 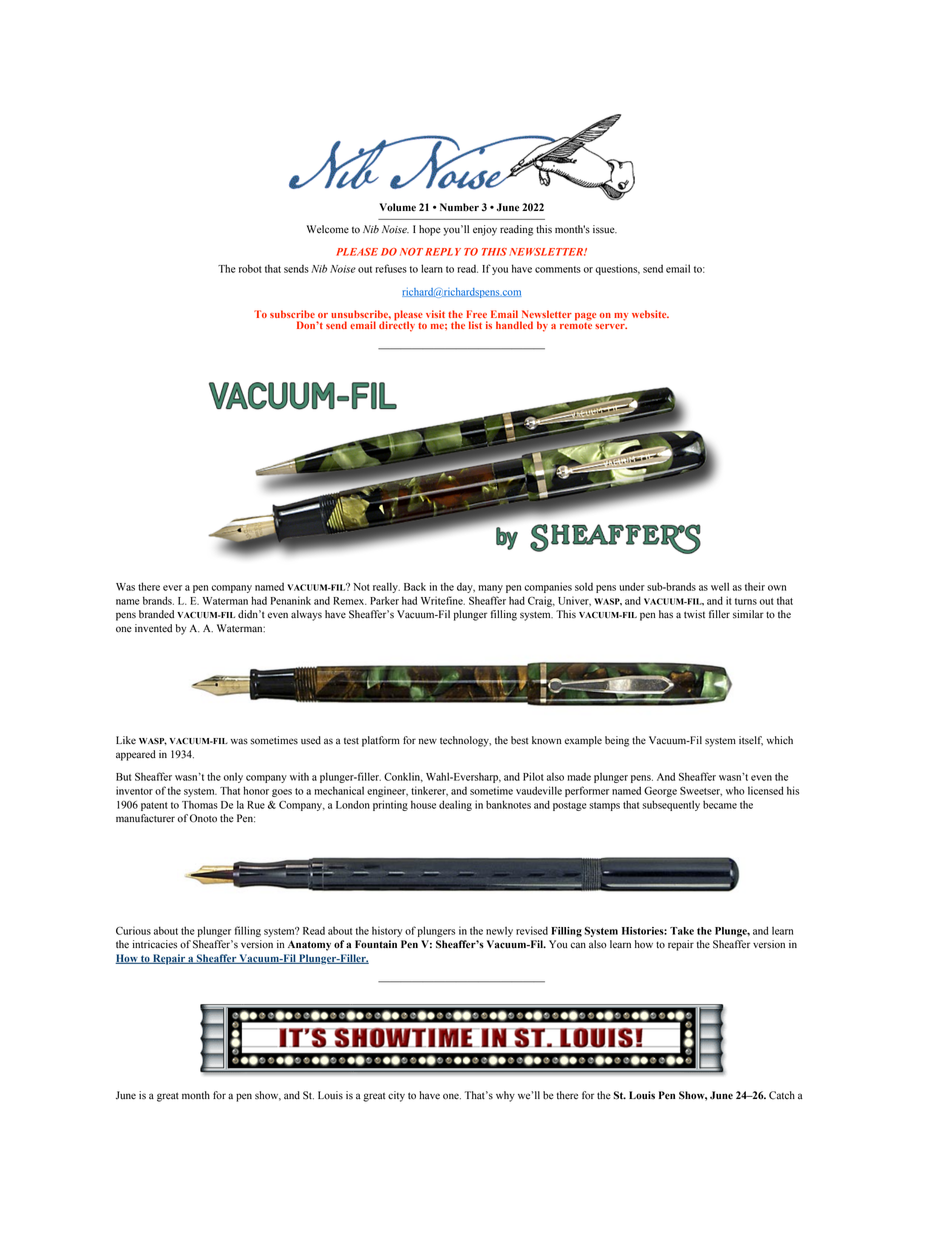 What do you see at coordinates (694, 614) in the screenshot?
I see `twist` at bounding box center [694, 614].
